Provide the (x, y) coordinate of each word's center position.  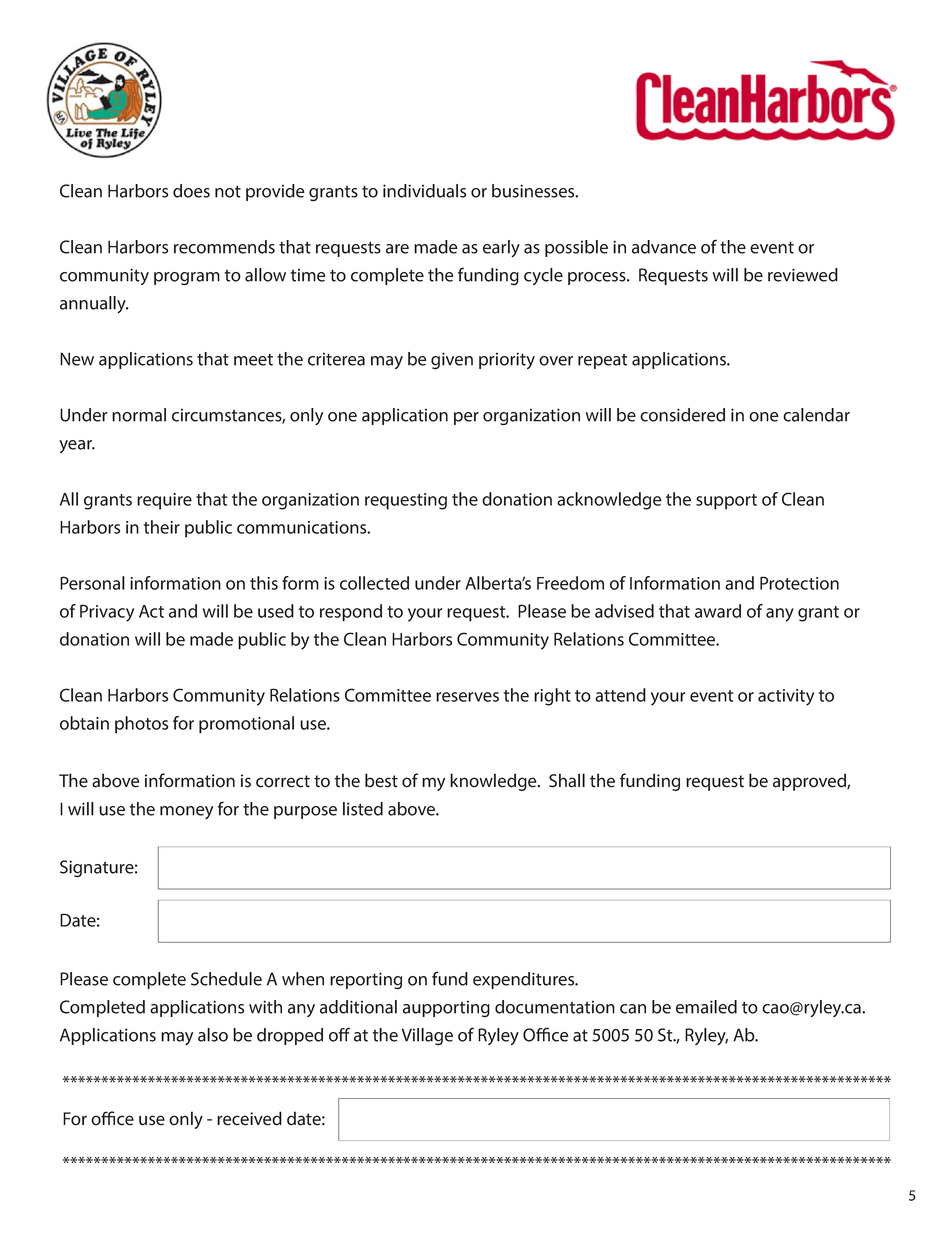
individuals (424, 191)
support (726, 502)
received (249, 1118)
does (191, 191)
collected (374, 583)
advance (664, 247)
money (186, 812)
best (381, 780)
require (164, 501)
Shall (567, 780)
